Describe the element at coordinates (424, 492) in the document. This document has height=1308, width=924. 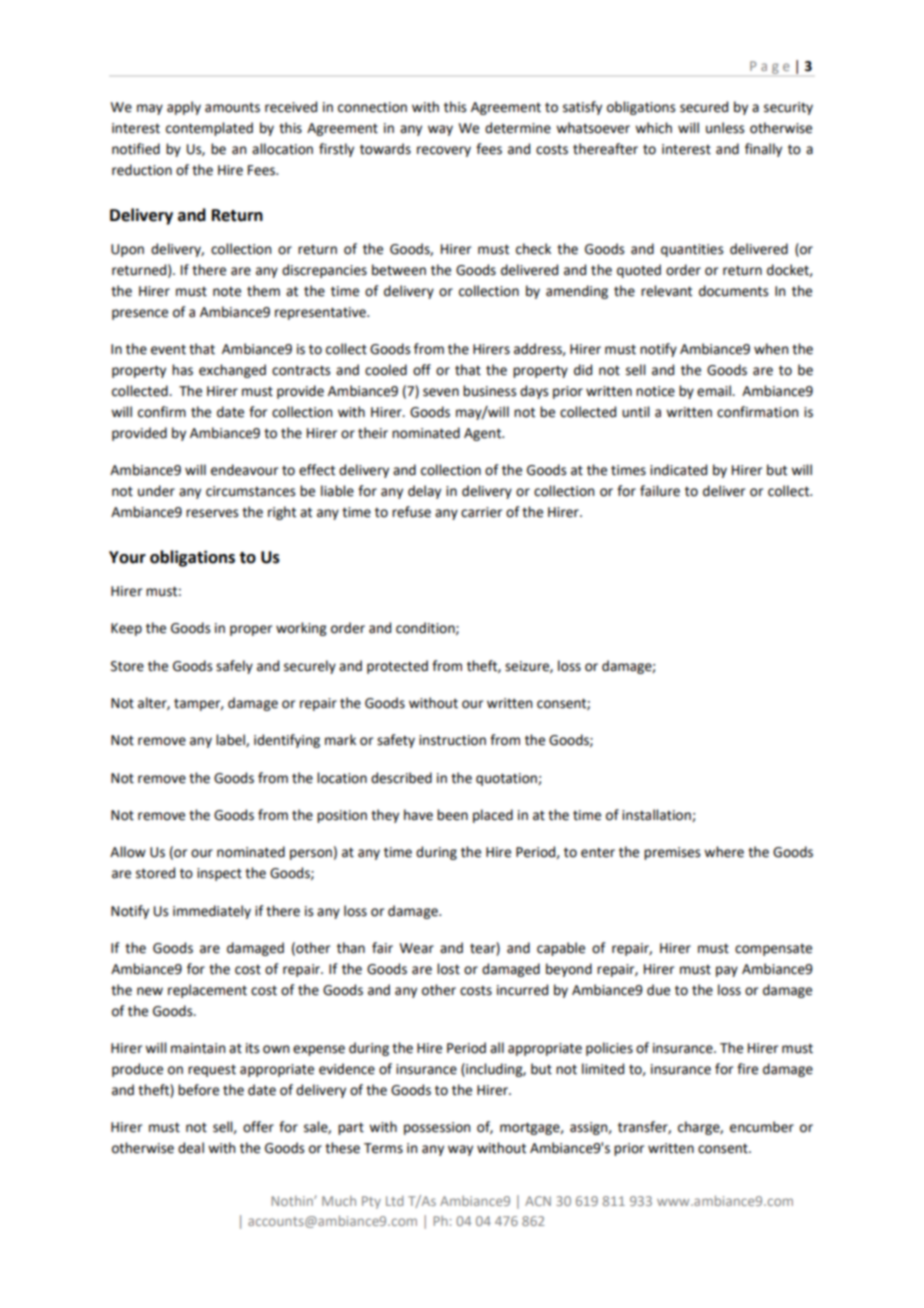
I see `delay` at that location.
